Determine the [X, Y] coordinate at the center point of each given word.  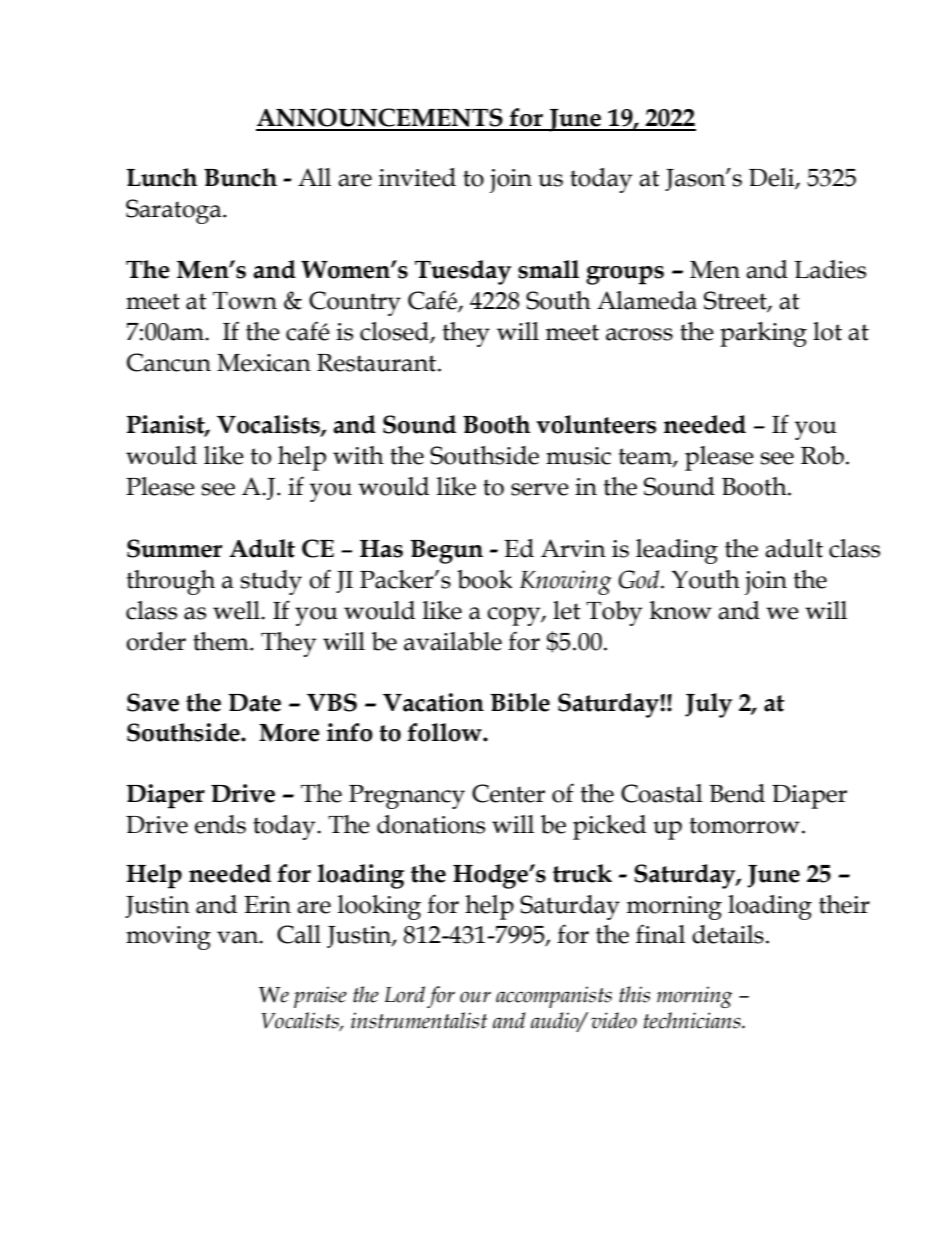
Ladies [830, 269]
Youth [705, 579]
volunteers [596, 424]
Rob [822, 455]
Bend [737, 793]
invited [417, 177]
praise [320, 997]
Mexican [264, 363]
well [237, 610]
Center [508, 793]
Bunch [240, 177]
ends [220, 824]
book [485, 579]
